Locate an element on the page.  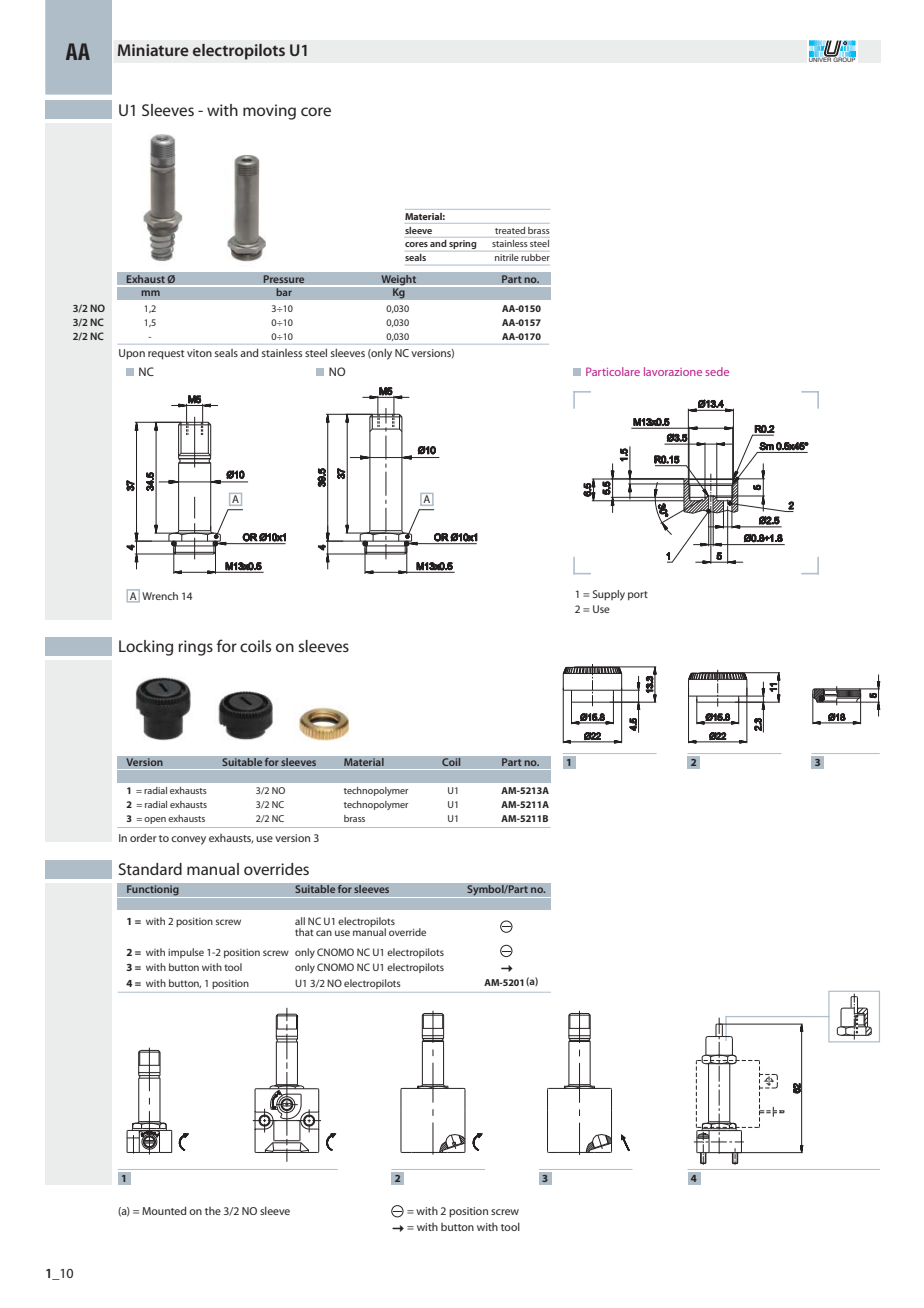
convey is located at coordinates (188, 840).
